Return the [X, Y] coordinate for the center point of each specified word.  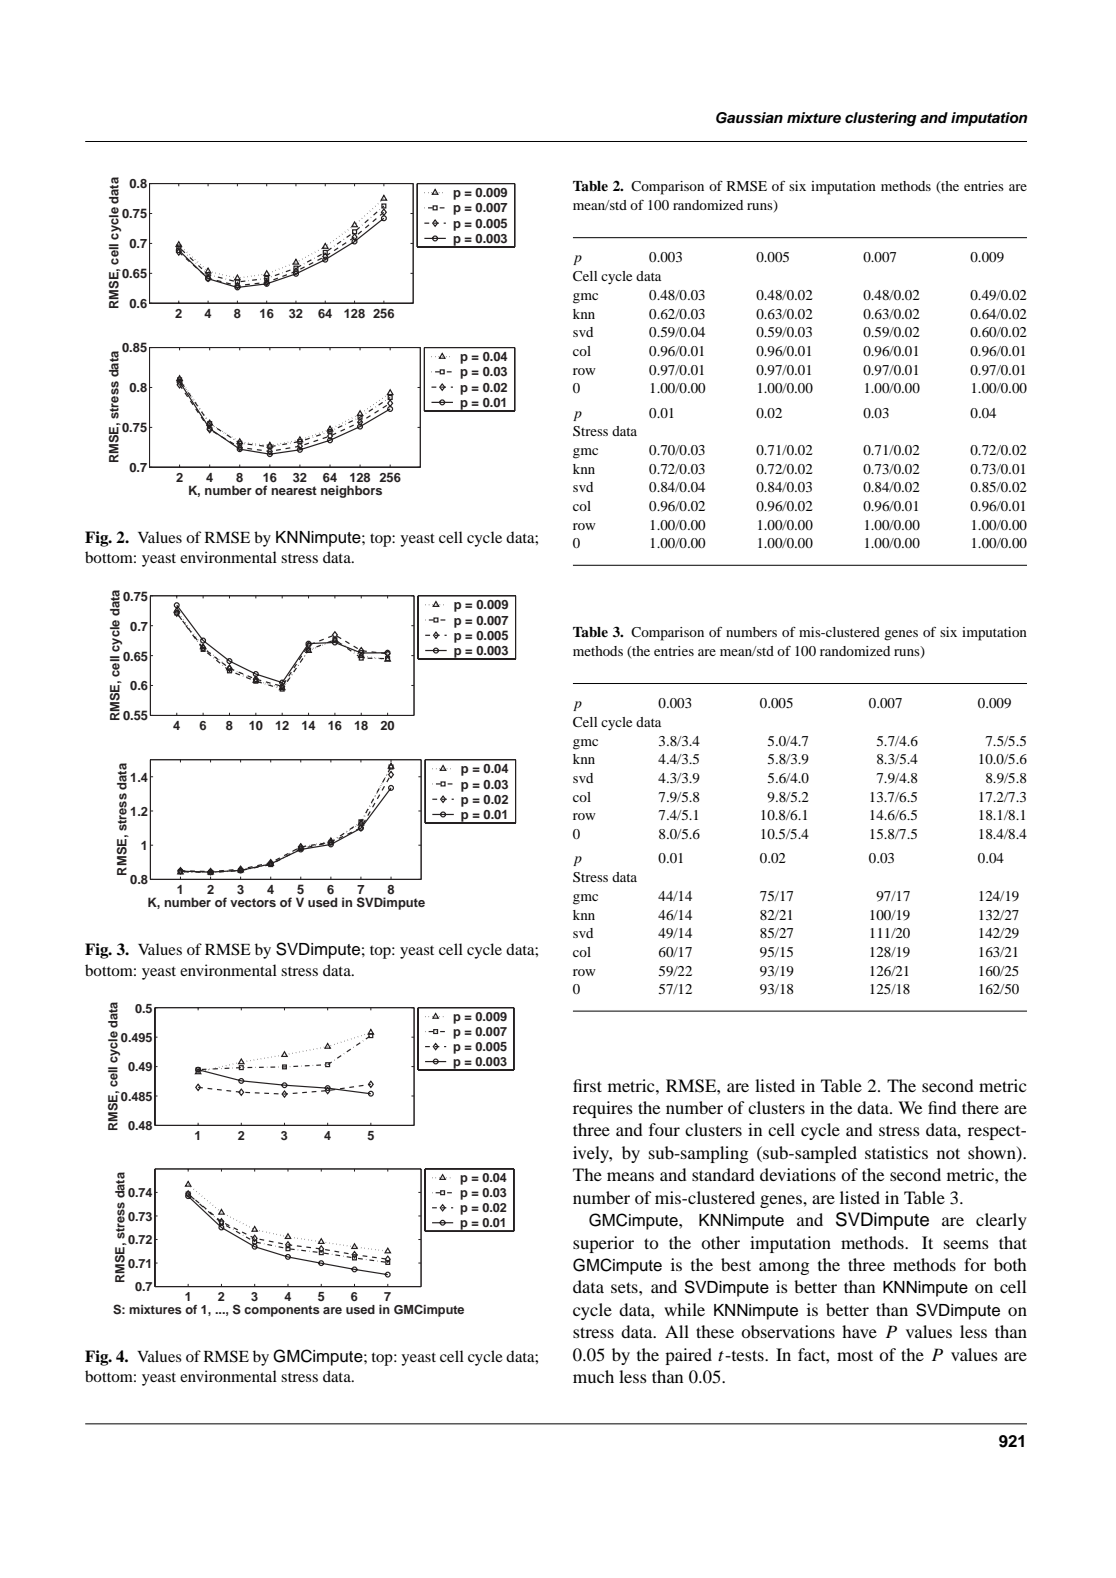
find [942, 1107]
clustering [881, 119]
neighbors [351, 491]
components [282, 1311]
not [948, 1153]
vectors [253, 902]
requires [603, 1109]
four [664, 1129]
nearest [294, 490]
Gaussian [749, 118]
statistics [896, 1152]
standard [723, 1174]
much [593, 1376]
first [587, 1085]
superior [603, 1244]
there [980, 1107]
